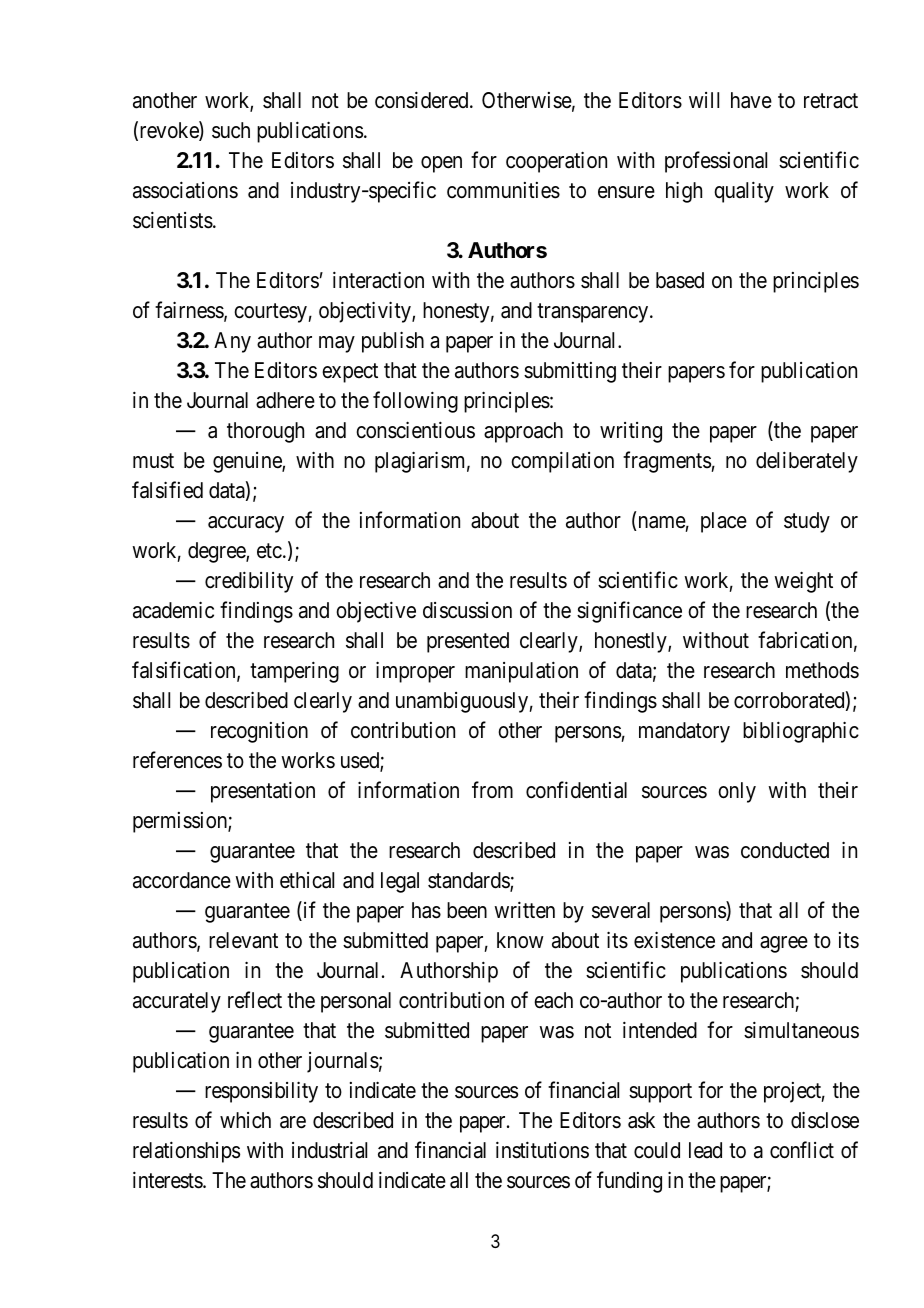 The width and height of the screenshot is (924, 1308). What do you see at coordinates (231, 130) in the screenshot?
I see `such` at bounding box center [231, 130].
